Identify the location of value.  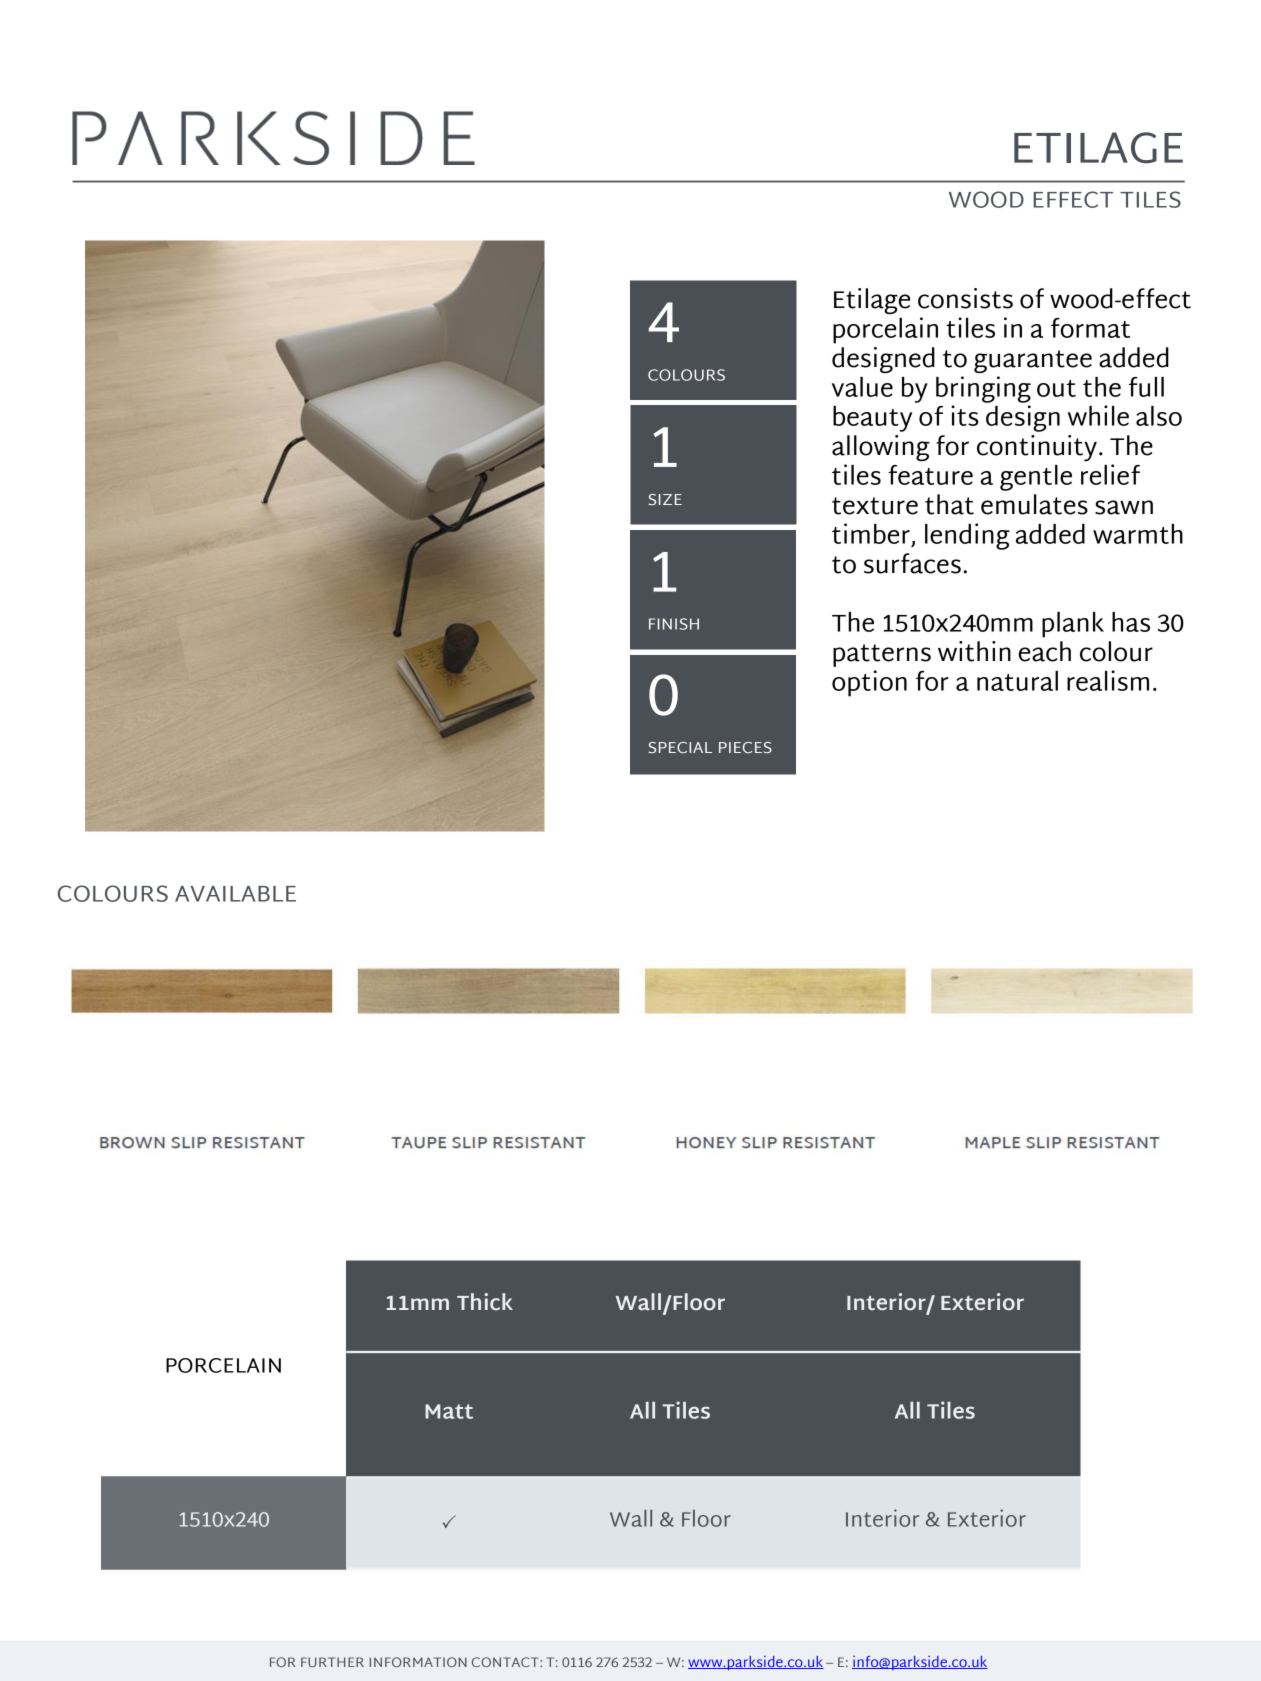
(862, 387).
